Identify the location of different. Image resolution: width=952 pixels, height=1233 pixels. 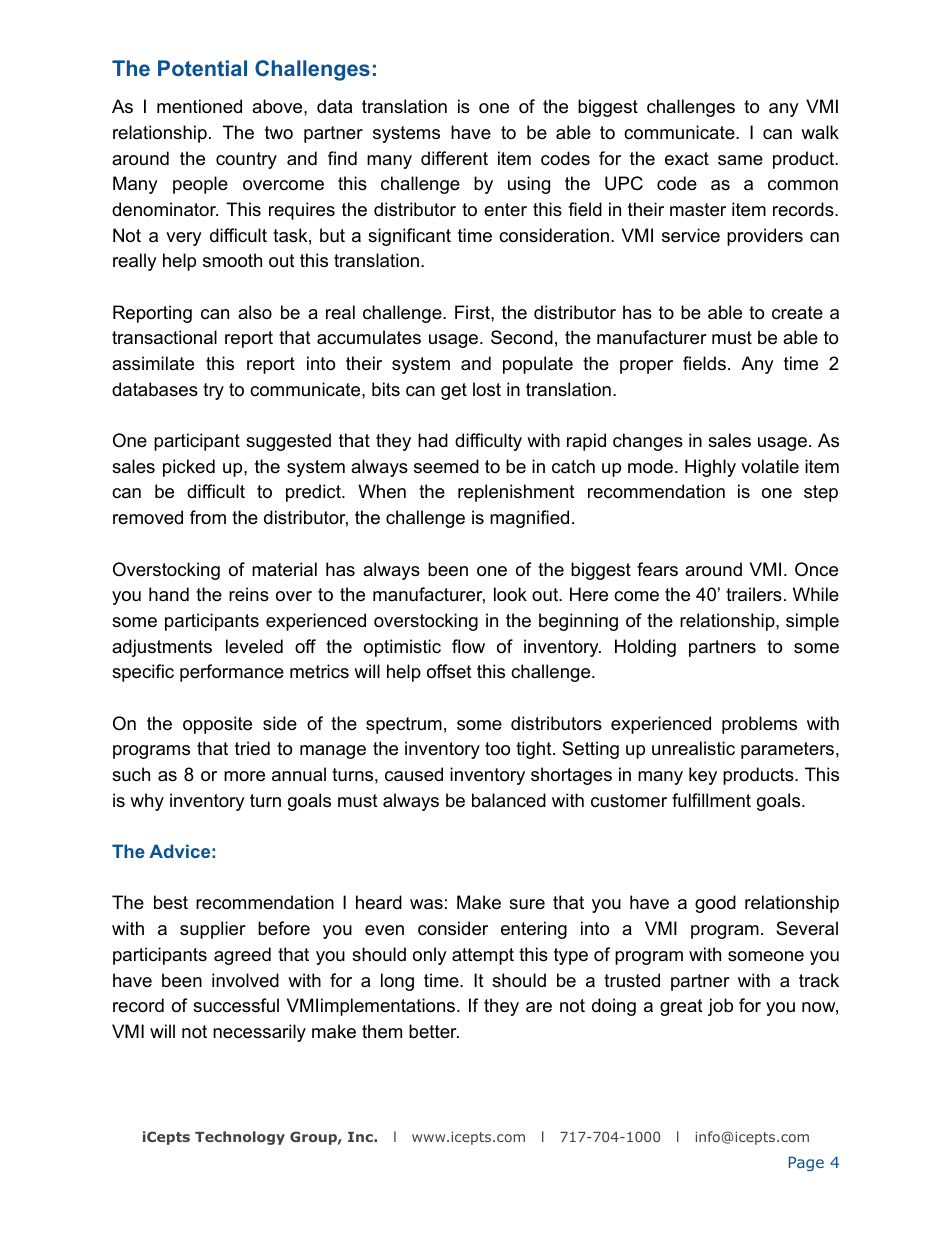
(454, 158).
